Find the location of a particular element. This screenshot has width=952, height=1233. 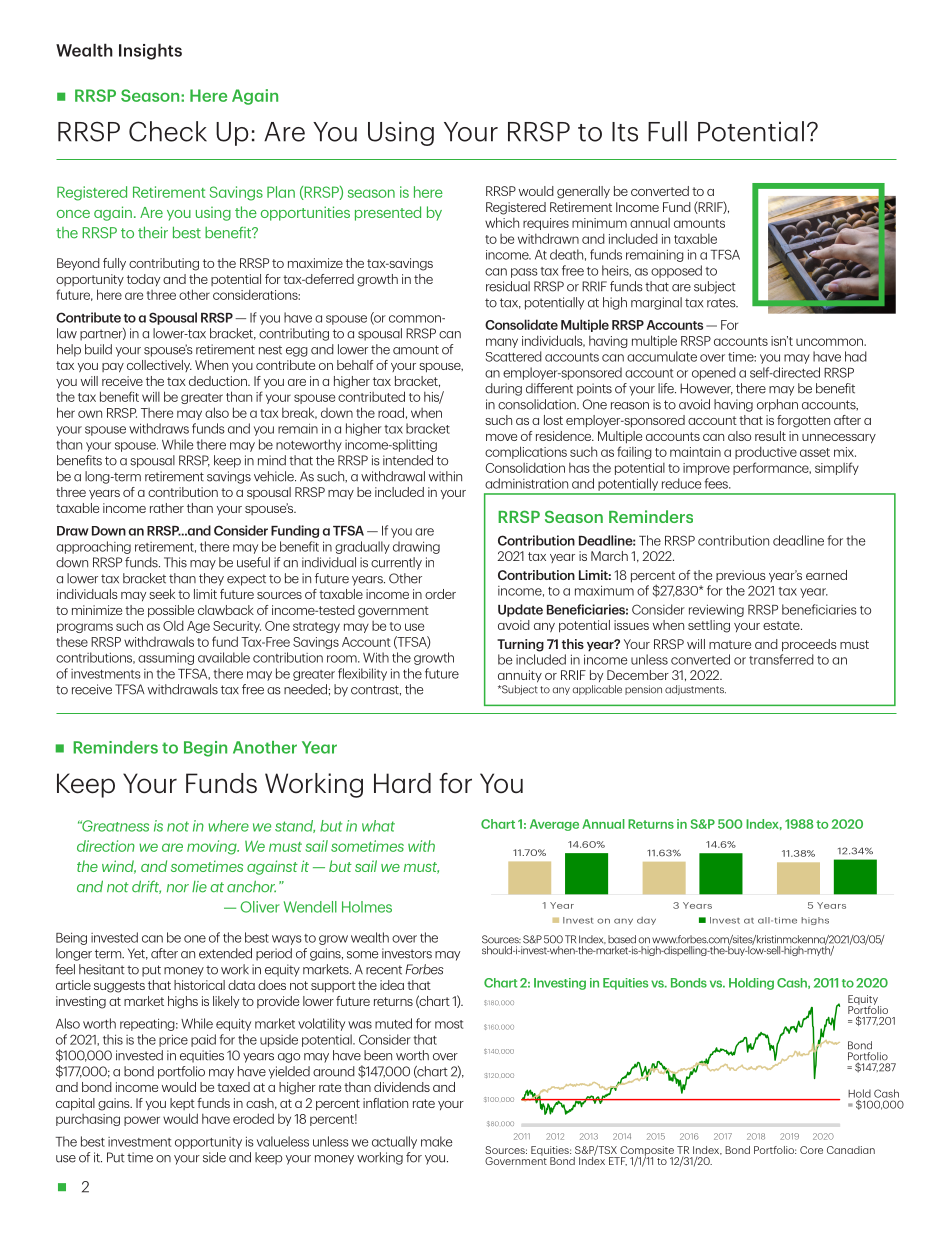

make is located at coordinates (436, 1141).
